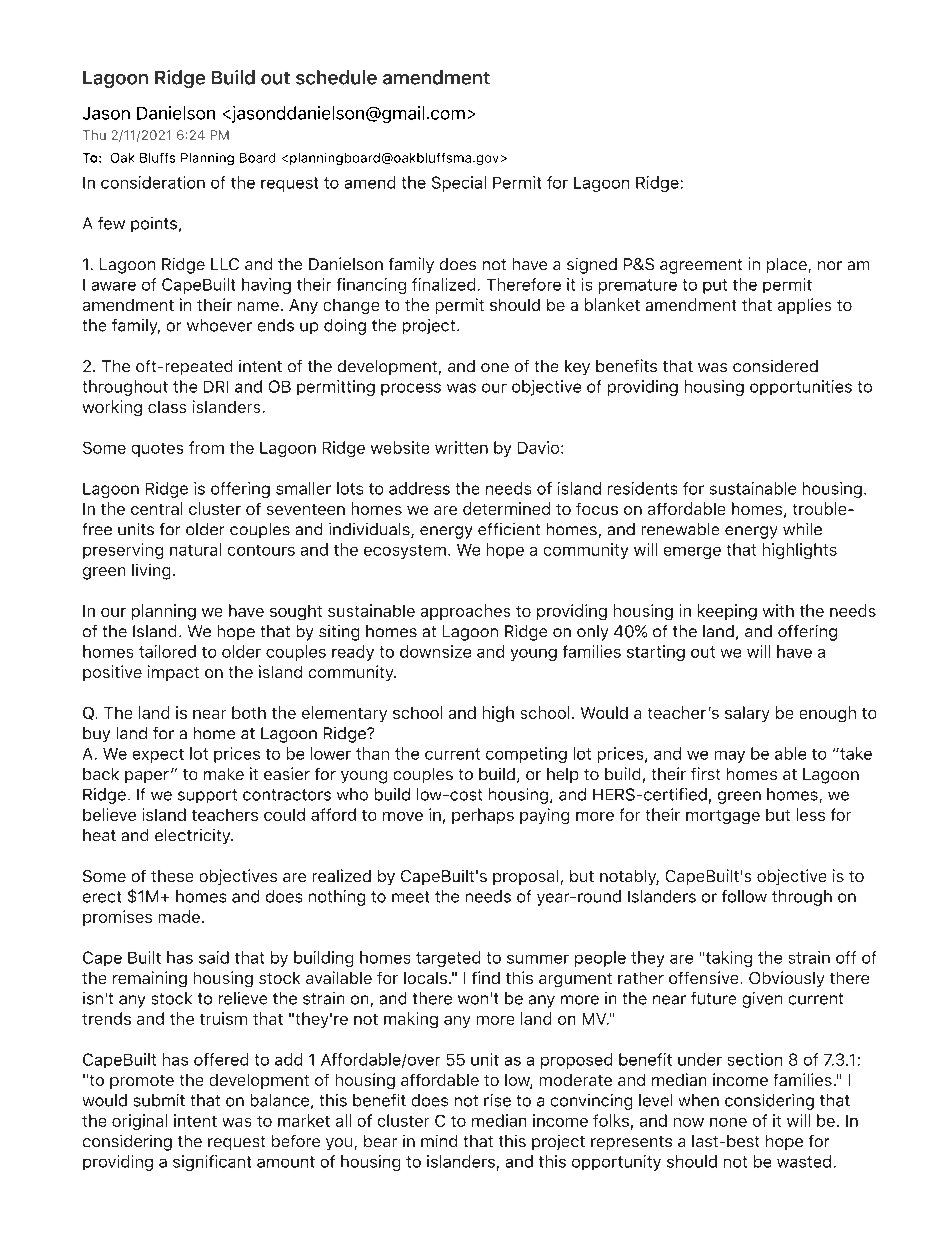 The image size is (952, 1233). What do you see at coordinates (465, 612) in the document?
I see `approaches` at bounding box center [465, 612].
